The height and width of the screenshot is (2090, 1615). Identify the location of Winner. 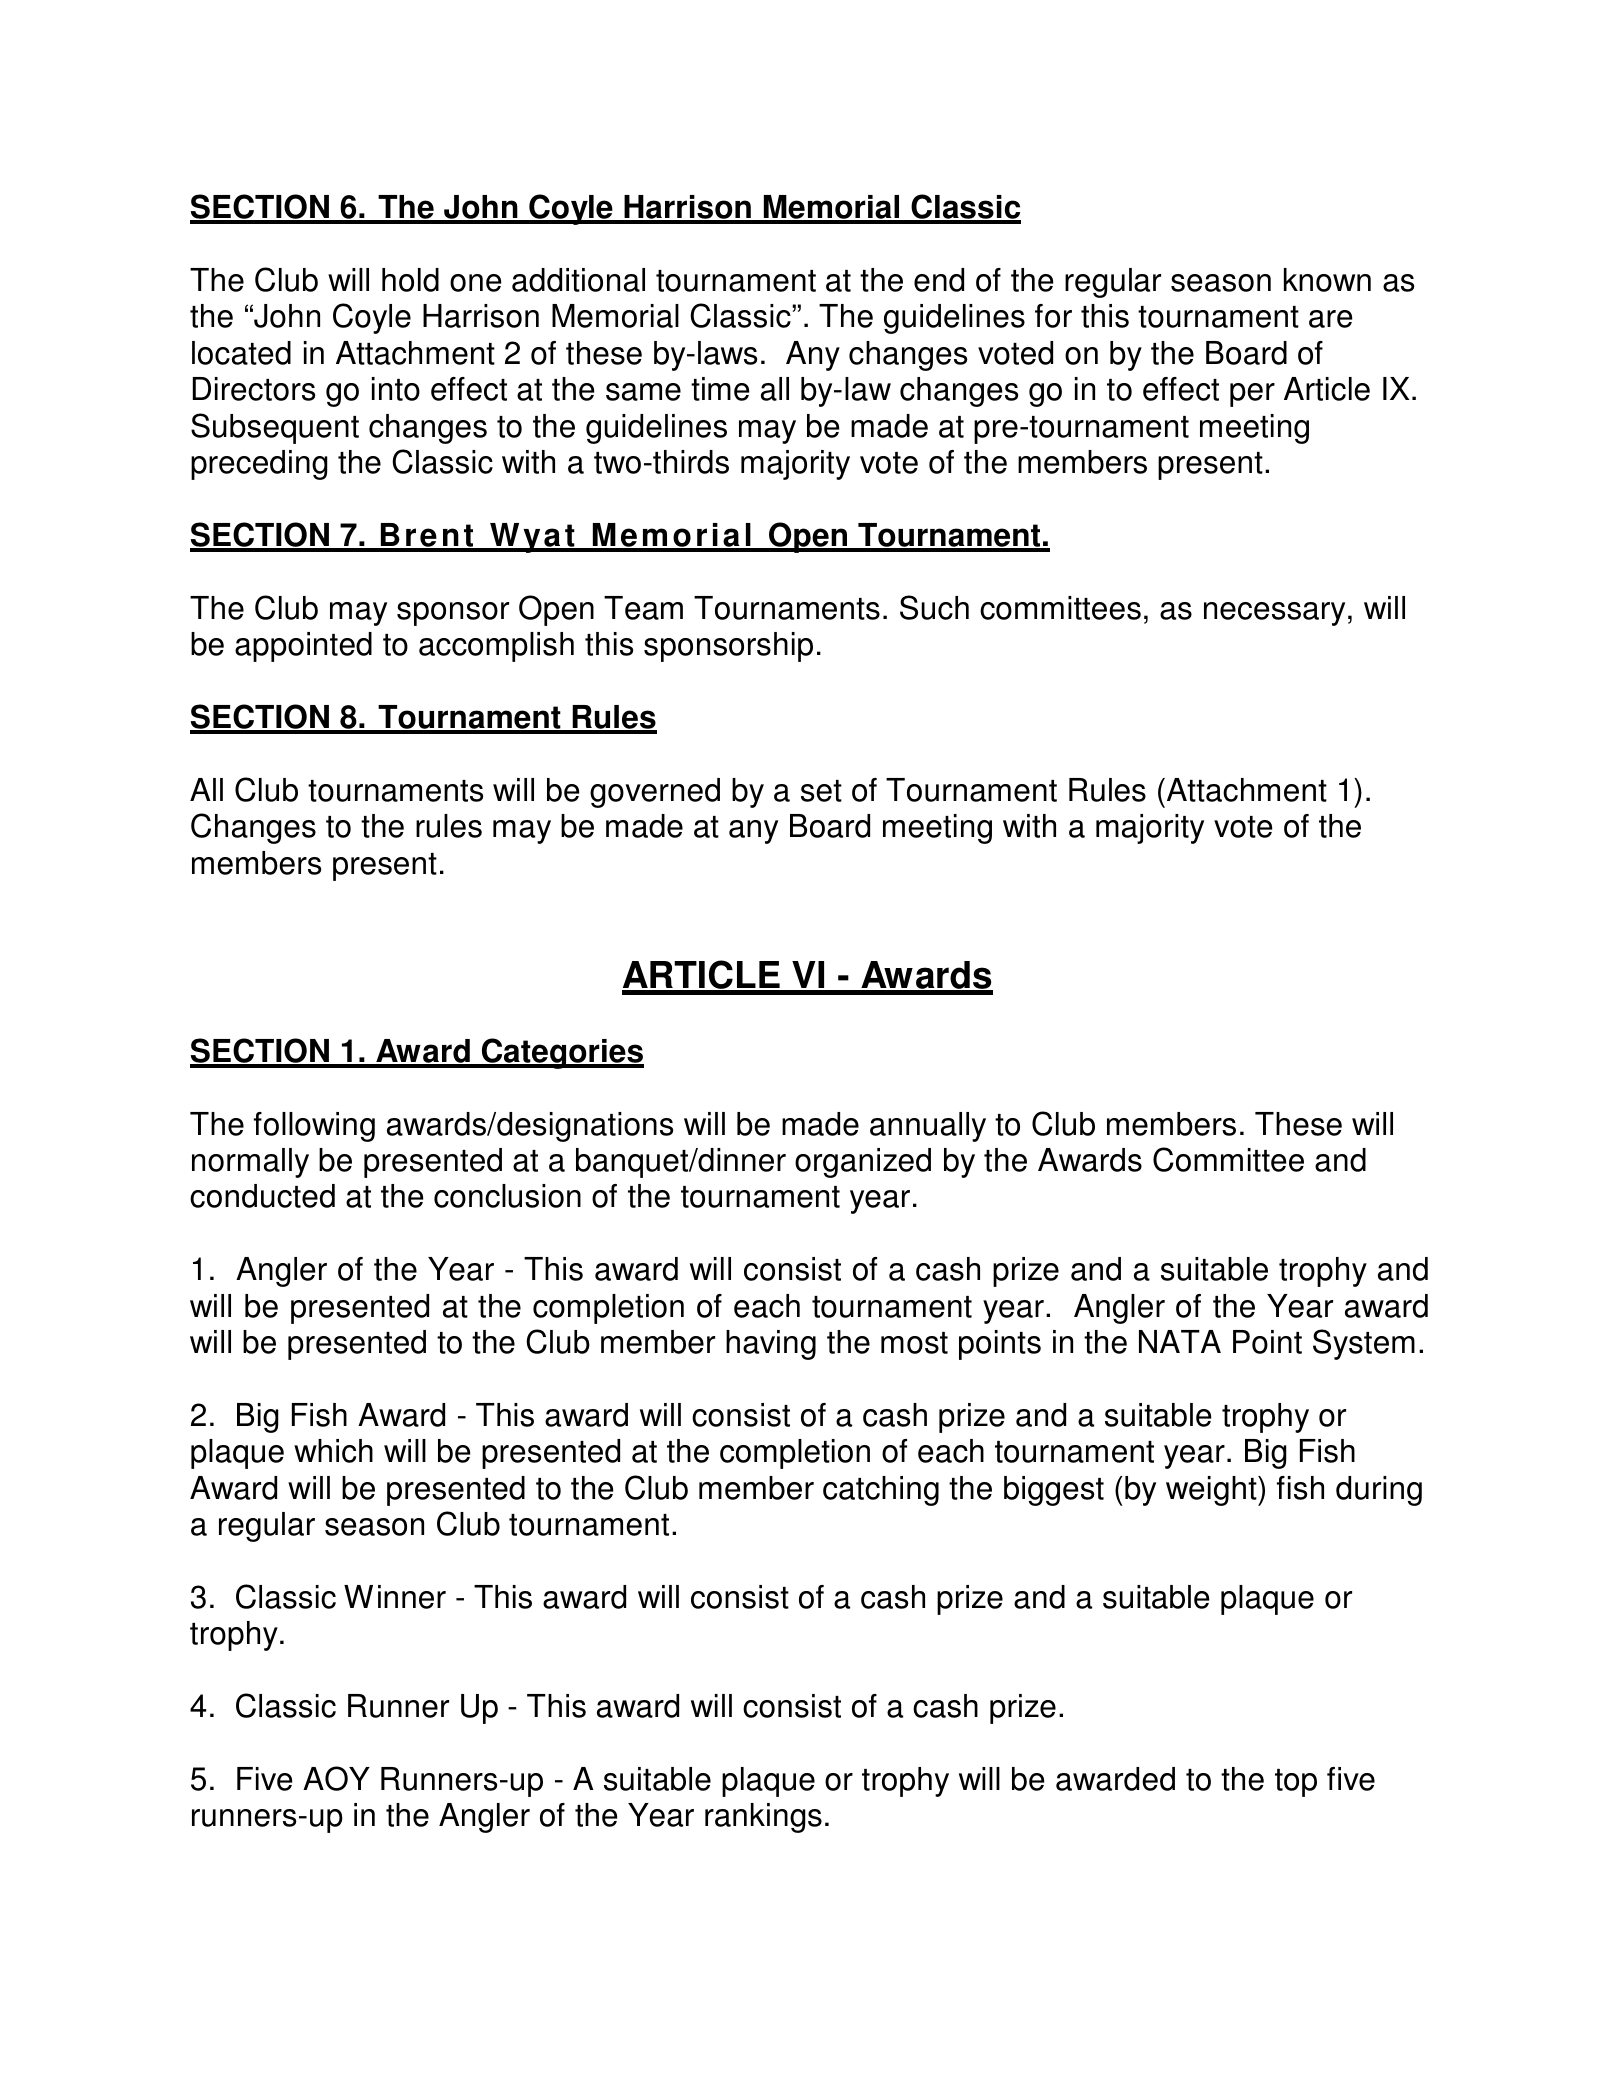
(395, 1597).
